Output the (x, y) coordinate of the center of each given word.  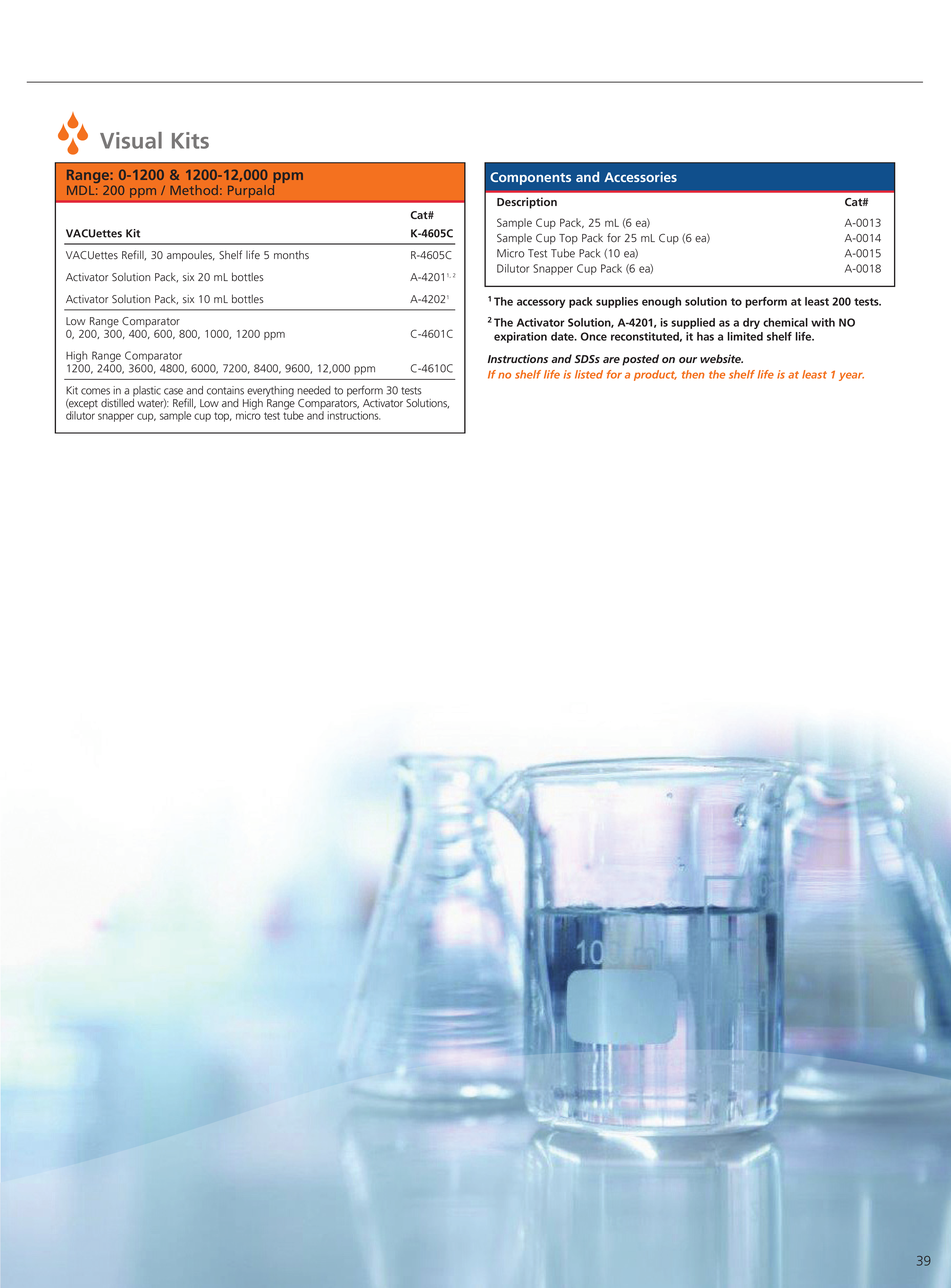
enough (661, 302)
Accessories (640, 177)
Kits (190, 140)
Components (530, 178)
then (693, 374)
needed (314, 390)
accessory (541, 303)
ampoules (191, 256)
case (173, 391)
